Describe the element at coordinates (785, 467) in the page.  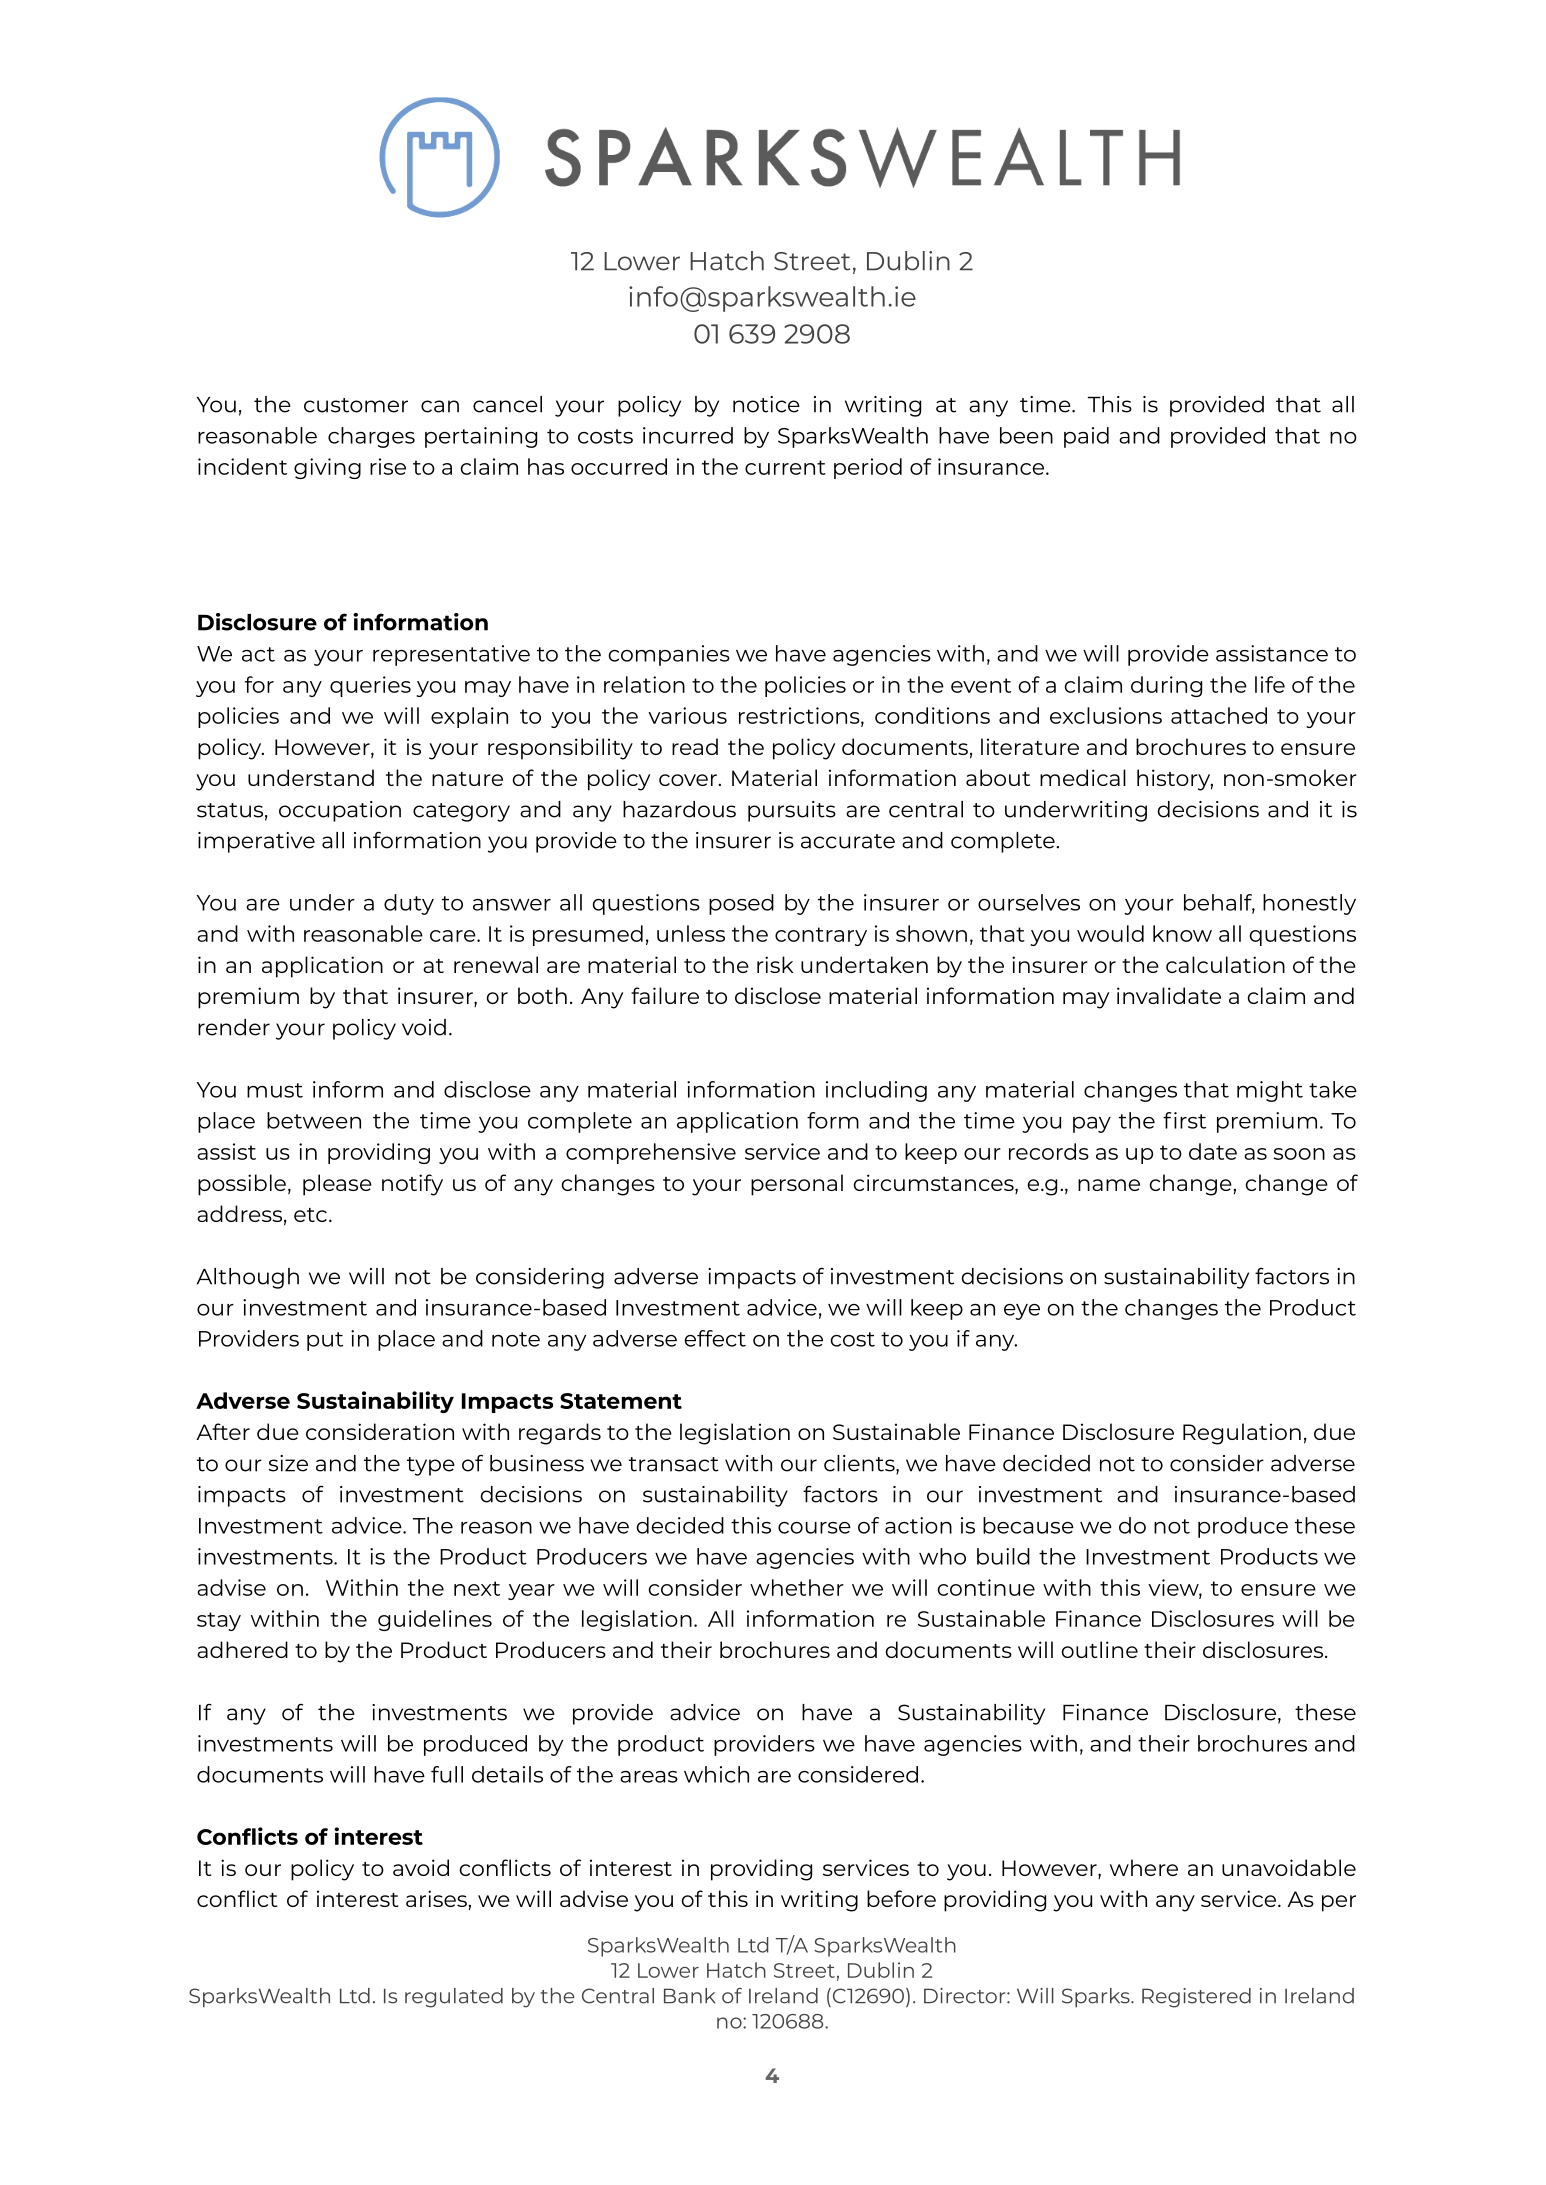
I see `current` at that location.
